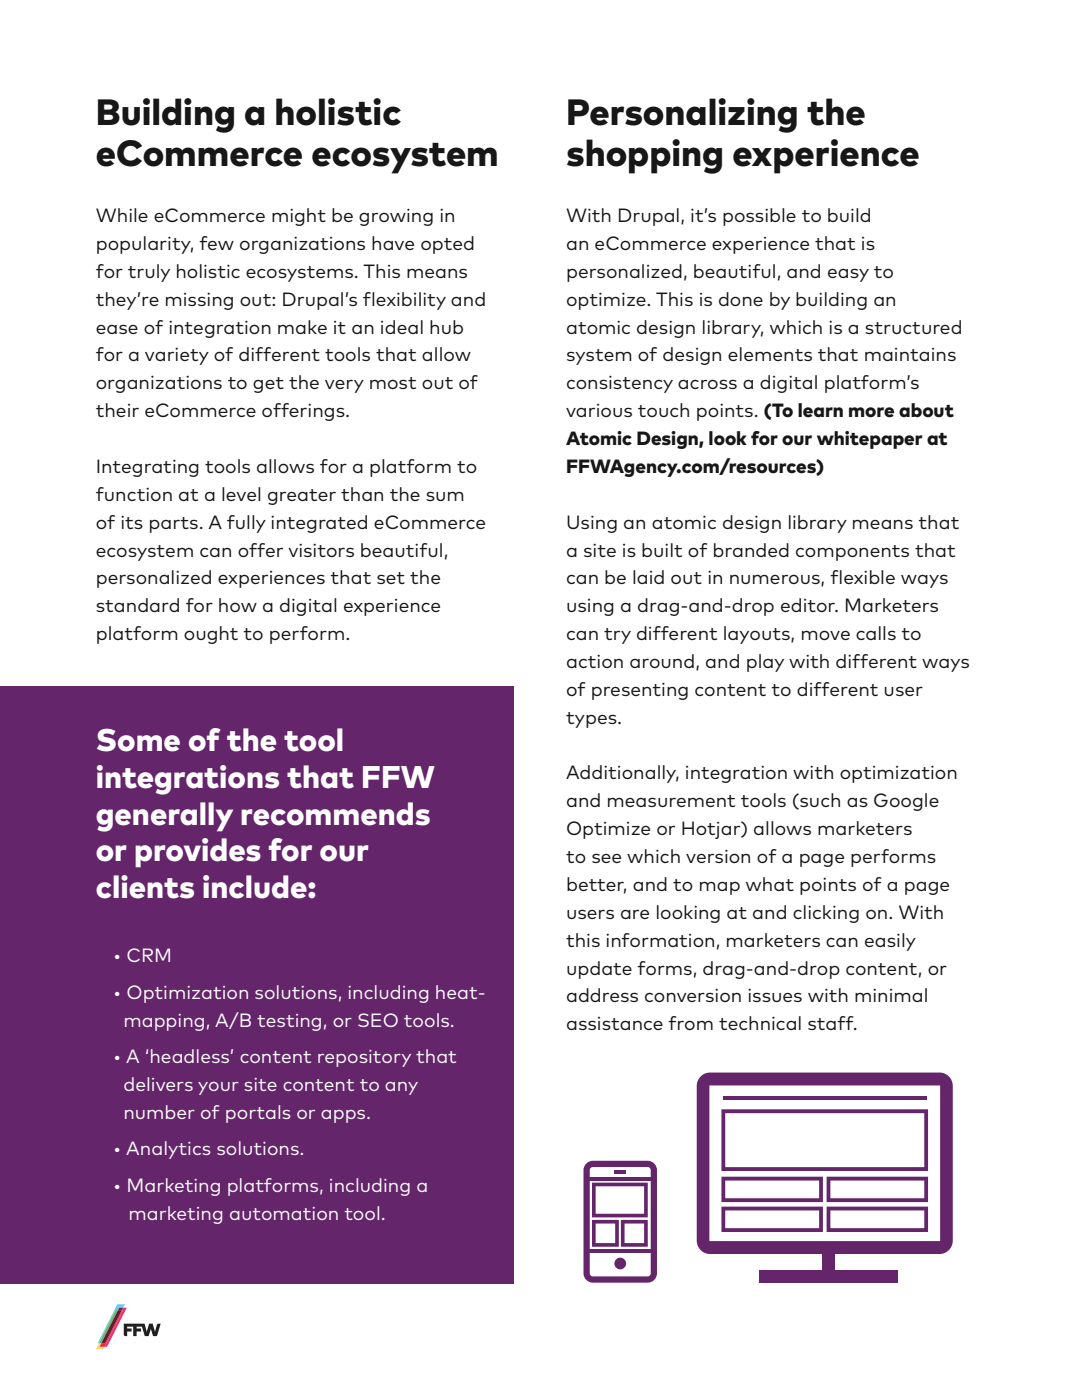  What do you see at coordinates (644, 156) in the screenshot?
I see `shopping` at bounding box center [644, 156].
